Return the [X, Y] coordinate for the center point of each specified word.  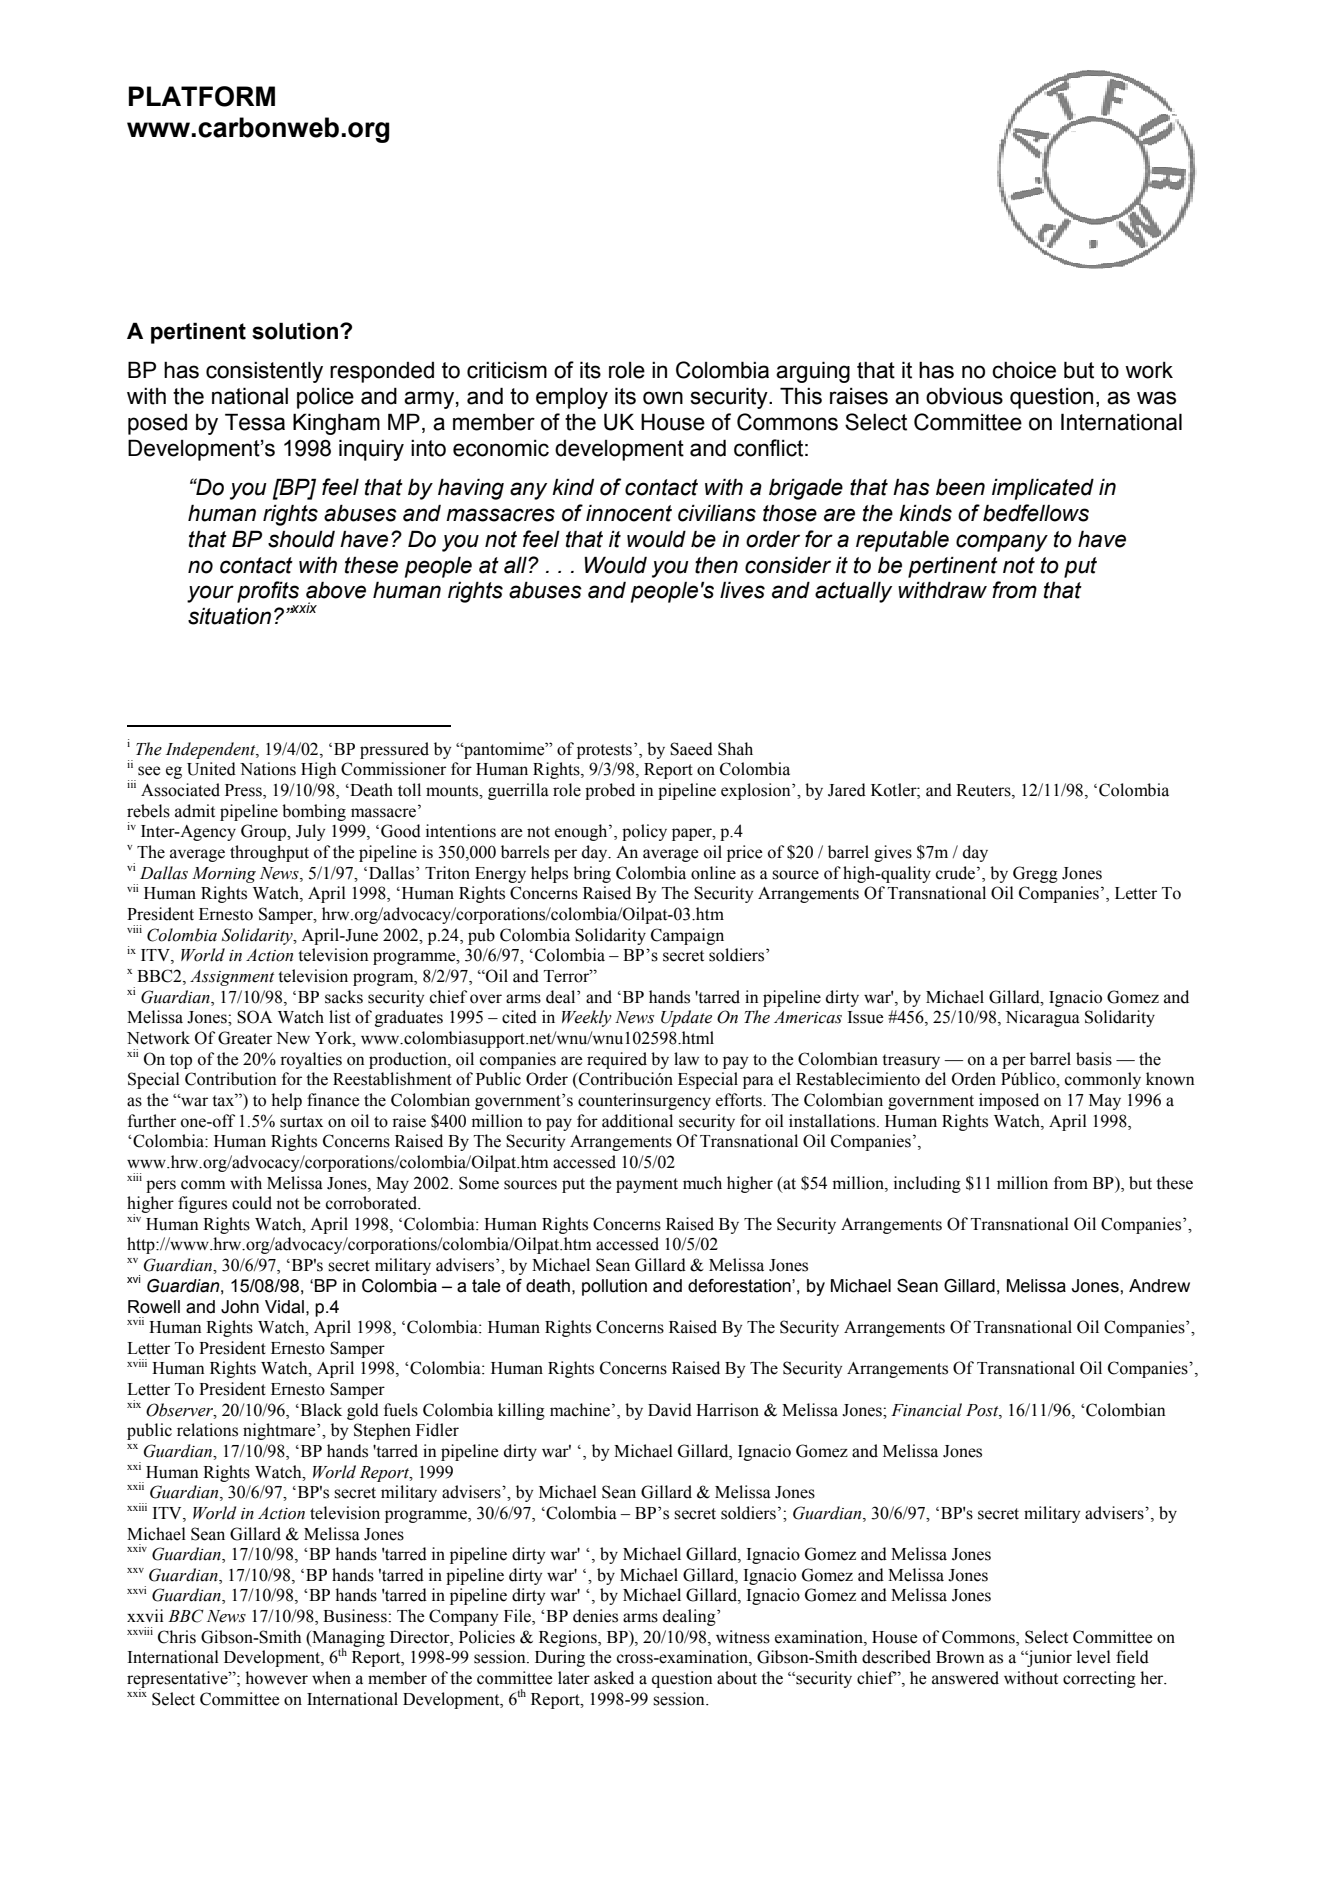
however [276, 1678]
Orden [974, 1079]
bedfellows [1036, 513]
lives [742, 590]
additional [637, 1121]
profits [268, 592]
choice [1024, 370]
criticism [507, 370]
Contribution [231, 1079]
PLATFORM [202, 96]
